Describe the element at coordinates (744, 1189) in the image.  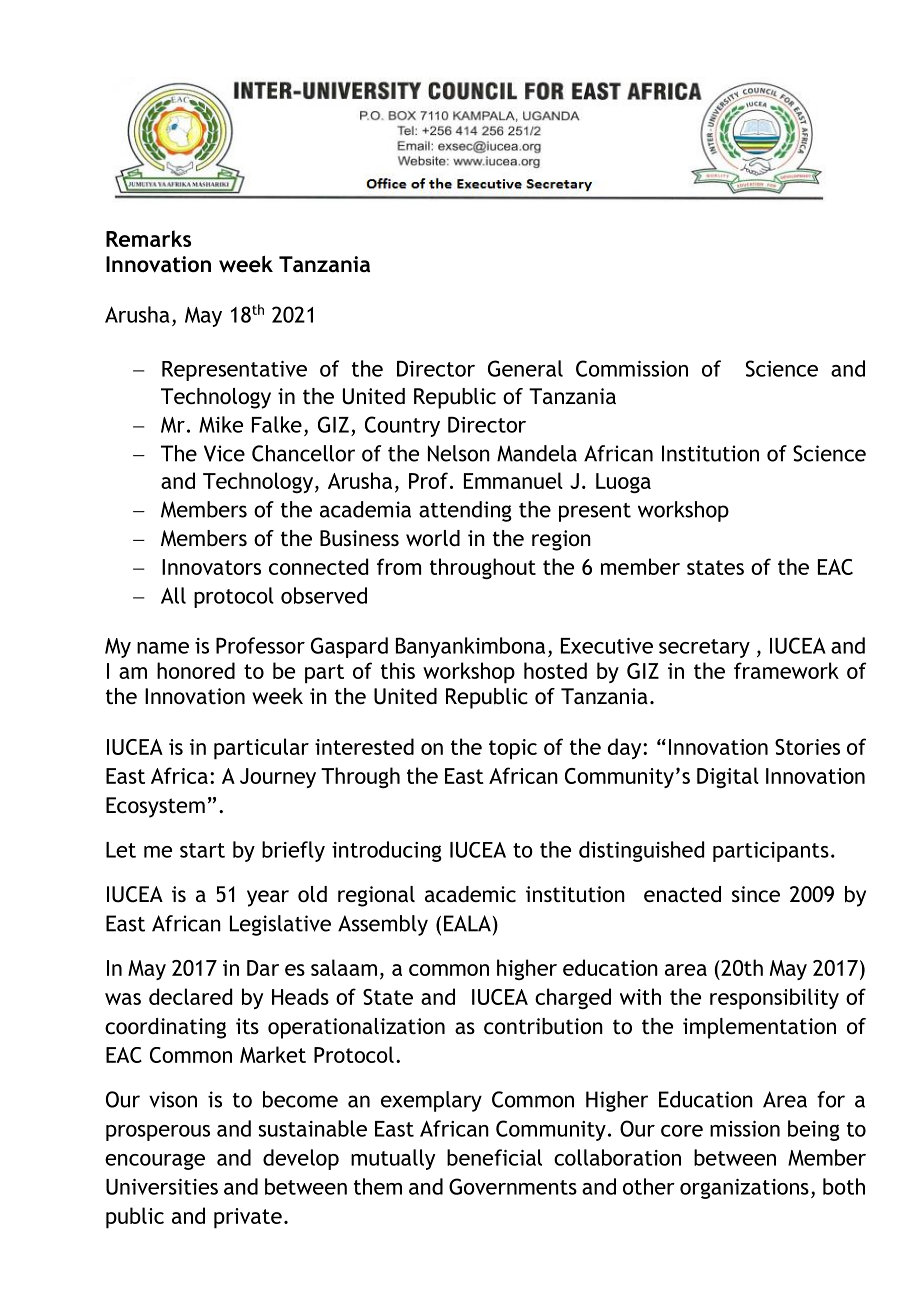
I see `organizations` at that location.
